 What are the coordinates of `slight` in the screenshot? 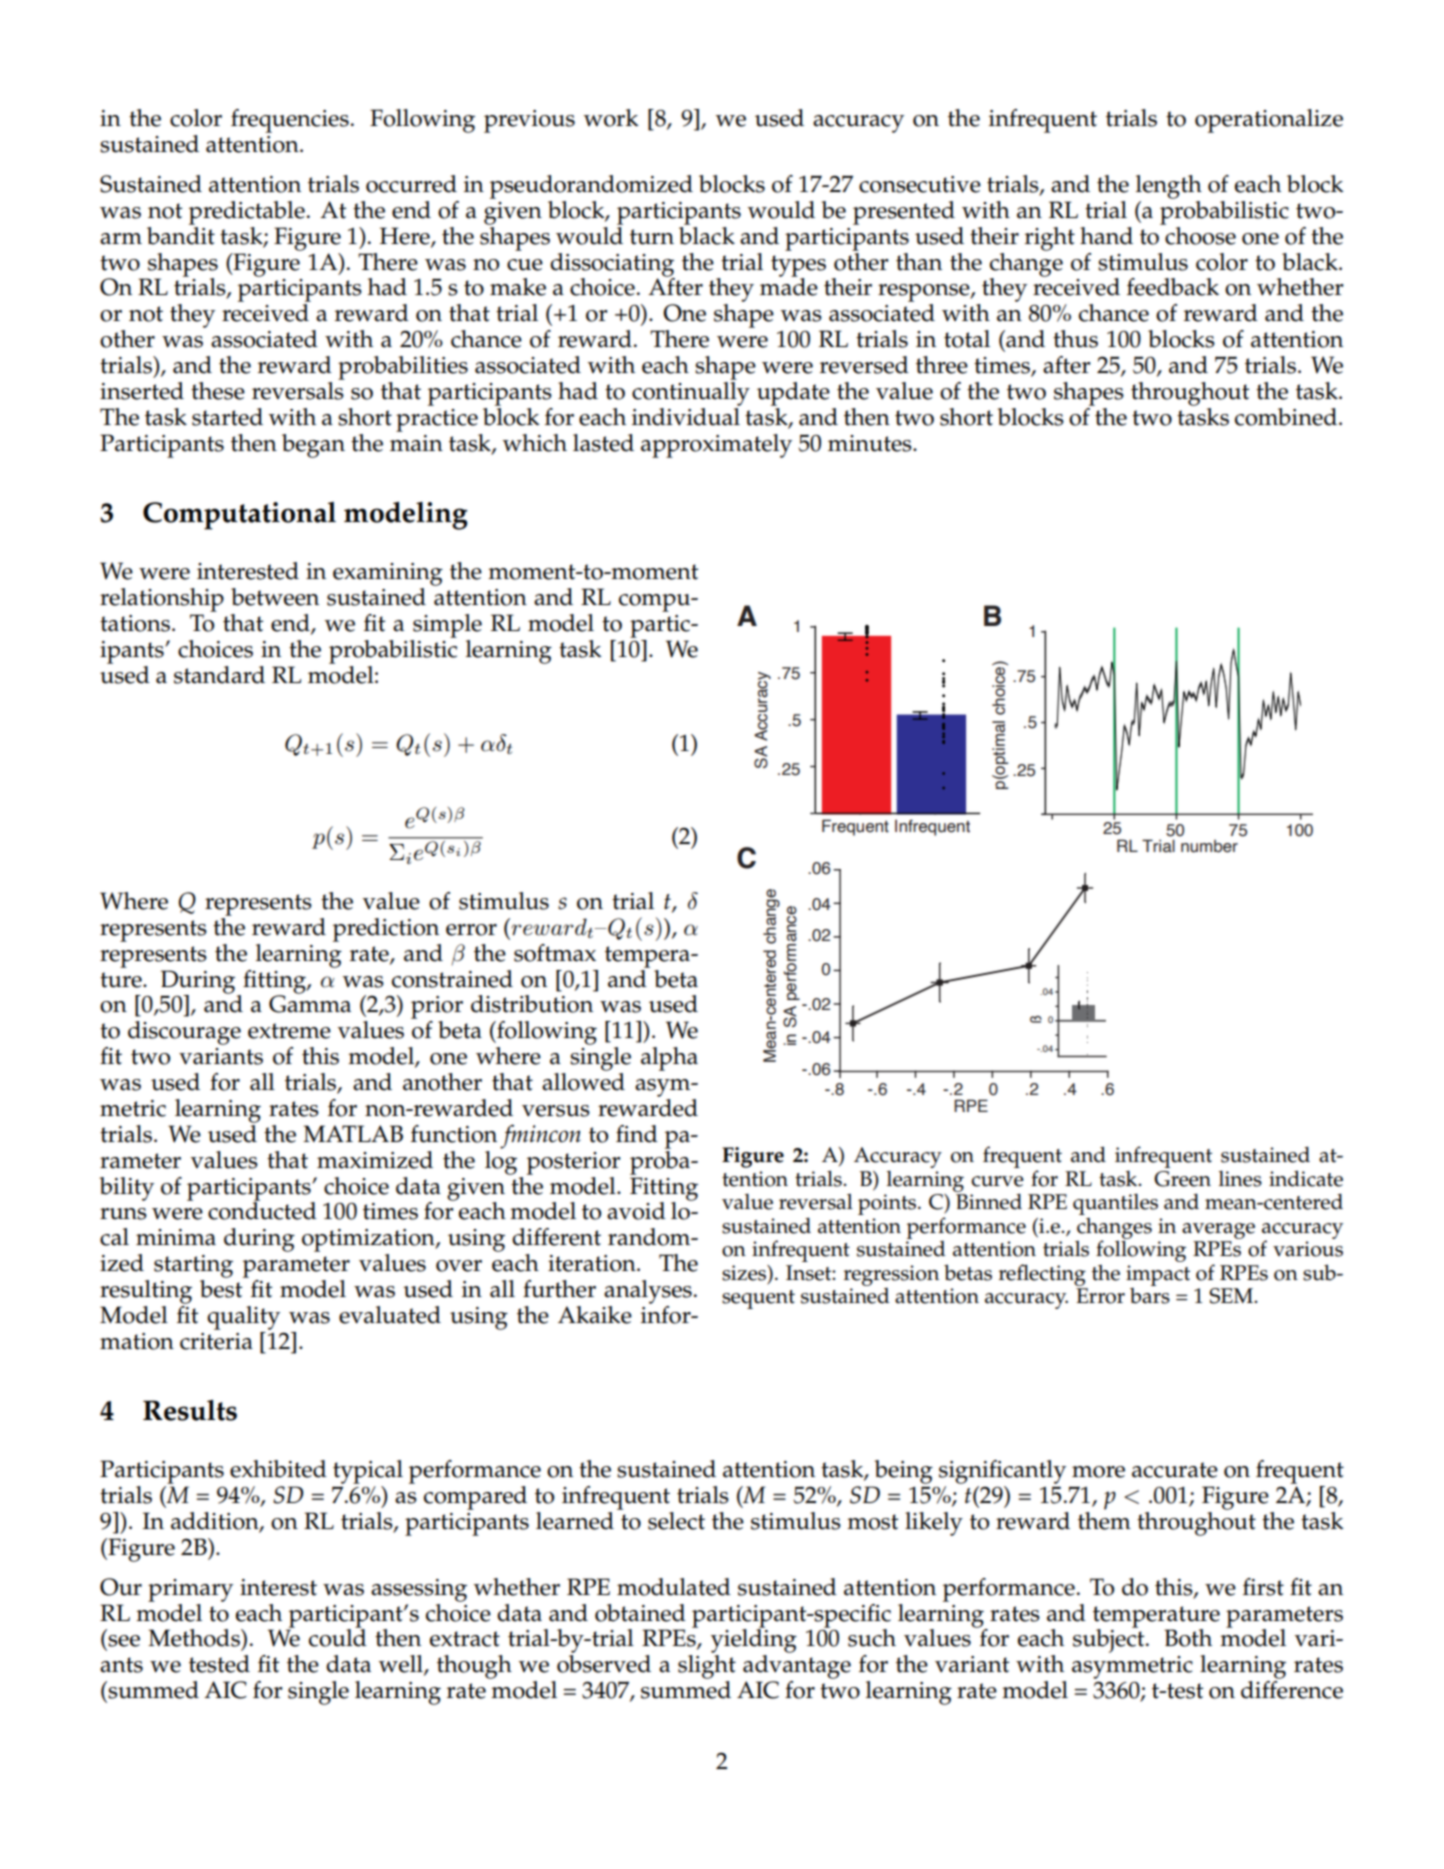 It's located at (707, 1667).
